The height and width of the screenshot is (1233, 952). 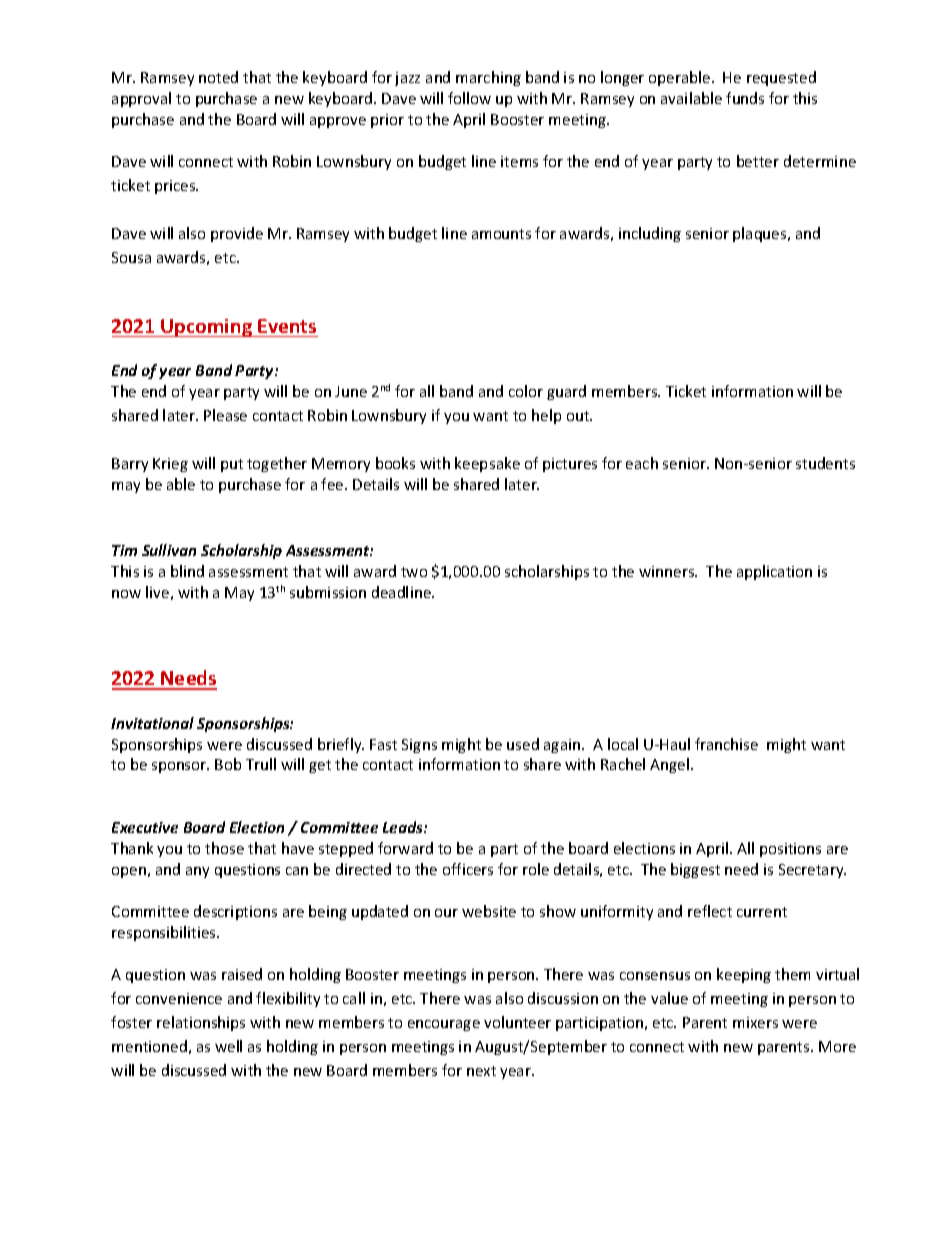 What do you see at coordinates (526, 391) in the screenshot?
I see `color` at bounding box center [526, 391].
